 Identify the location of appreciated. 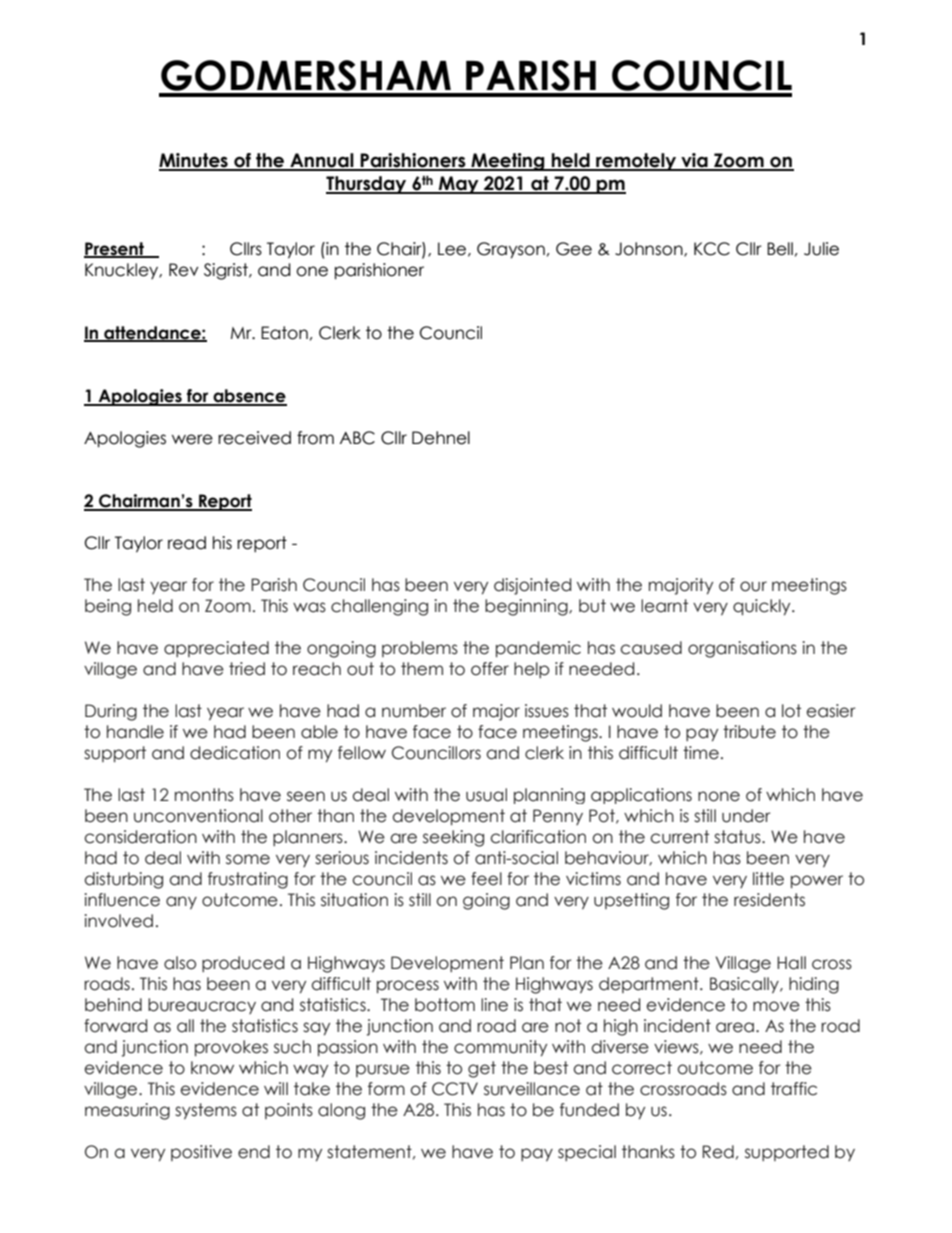
(216, 649).
